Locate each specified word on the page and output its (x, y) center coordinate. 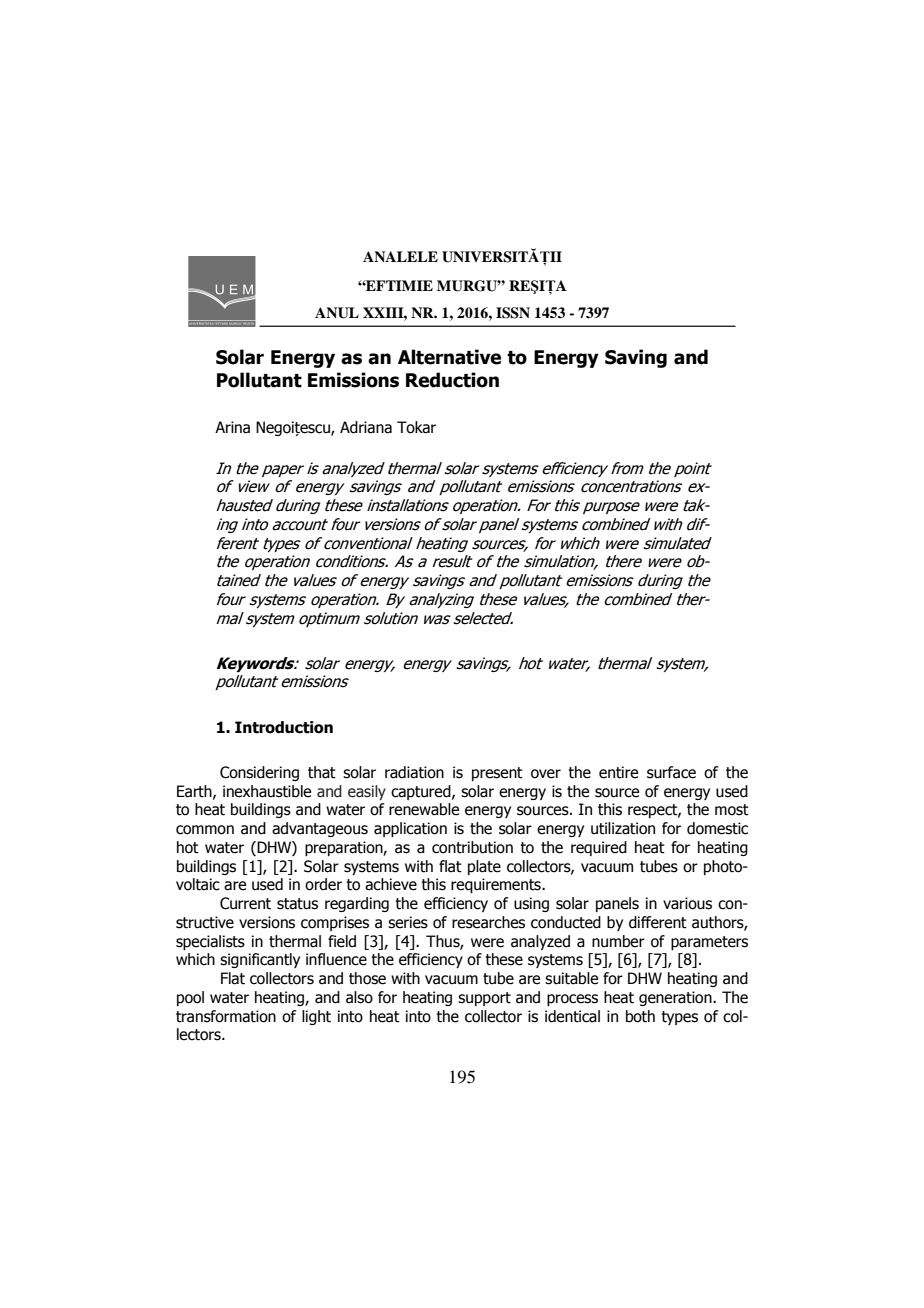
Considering (259, 773)
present (497, 774)
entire (618, 772)
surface (671, 772)
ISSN (513, 313)
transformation (226, 1016)
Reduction (452, 380)
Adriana (366, 427)
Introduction (284, 727)
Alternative (449, 357)
